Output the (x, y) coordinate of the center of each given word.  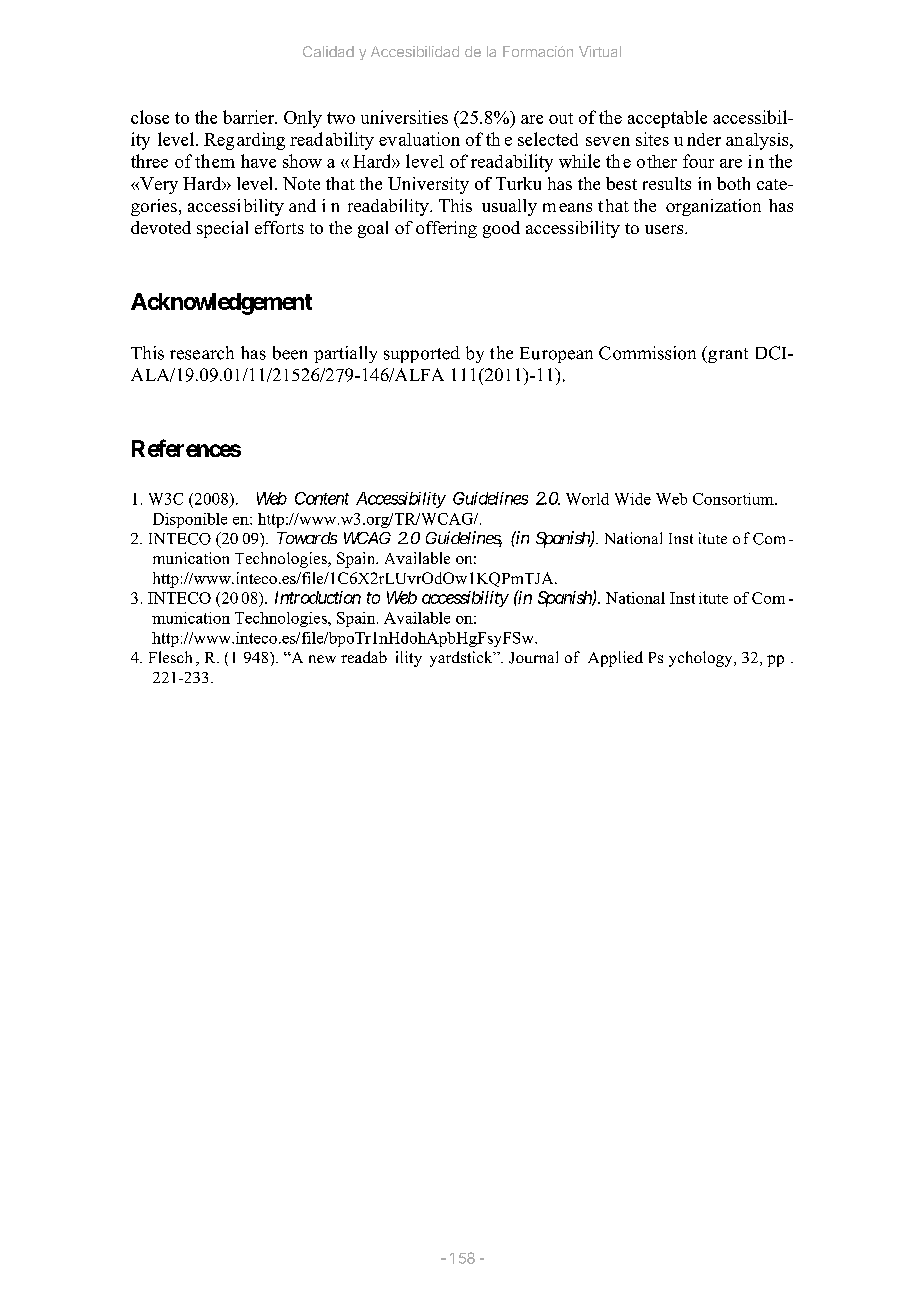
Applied (615, 659)
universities (404, 117)
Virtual (600, 51)
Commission (647, 353)
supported (422, 354)
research (202, 353)
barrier (249, 117)
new (322, 659)
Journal (533, 657)
